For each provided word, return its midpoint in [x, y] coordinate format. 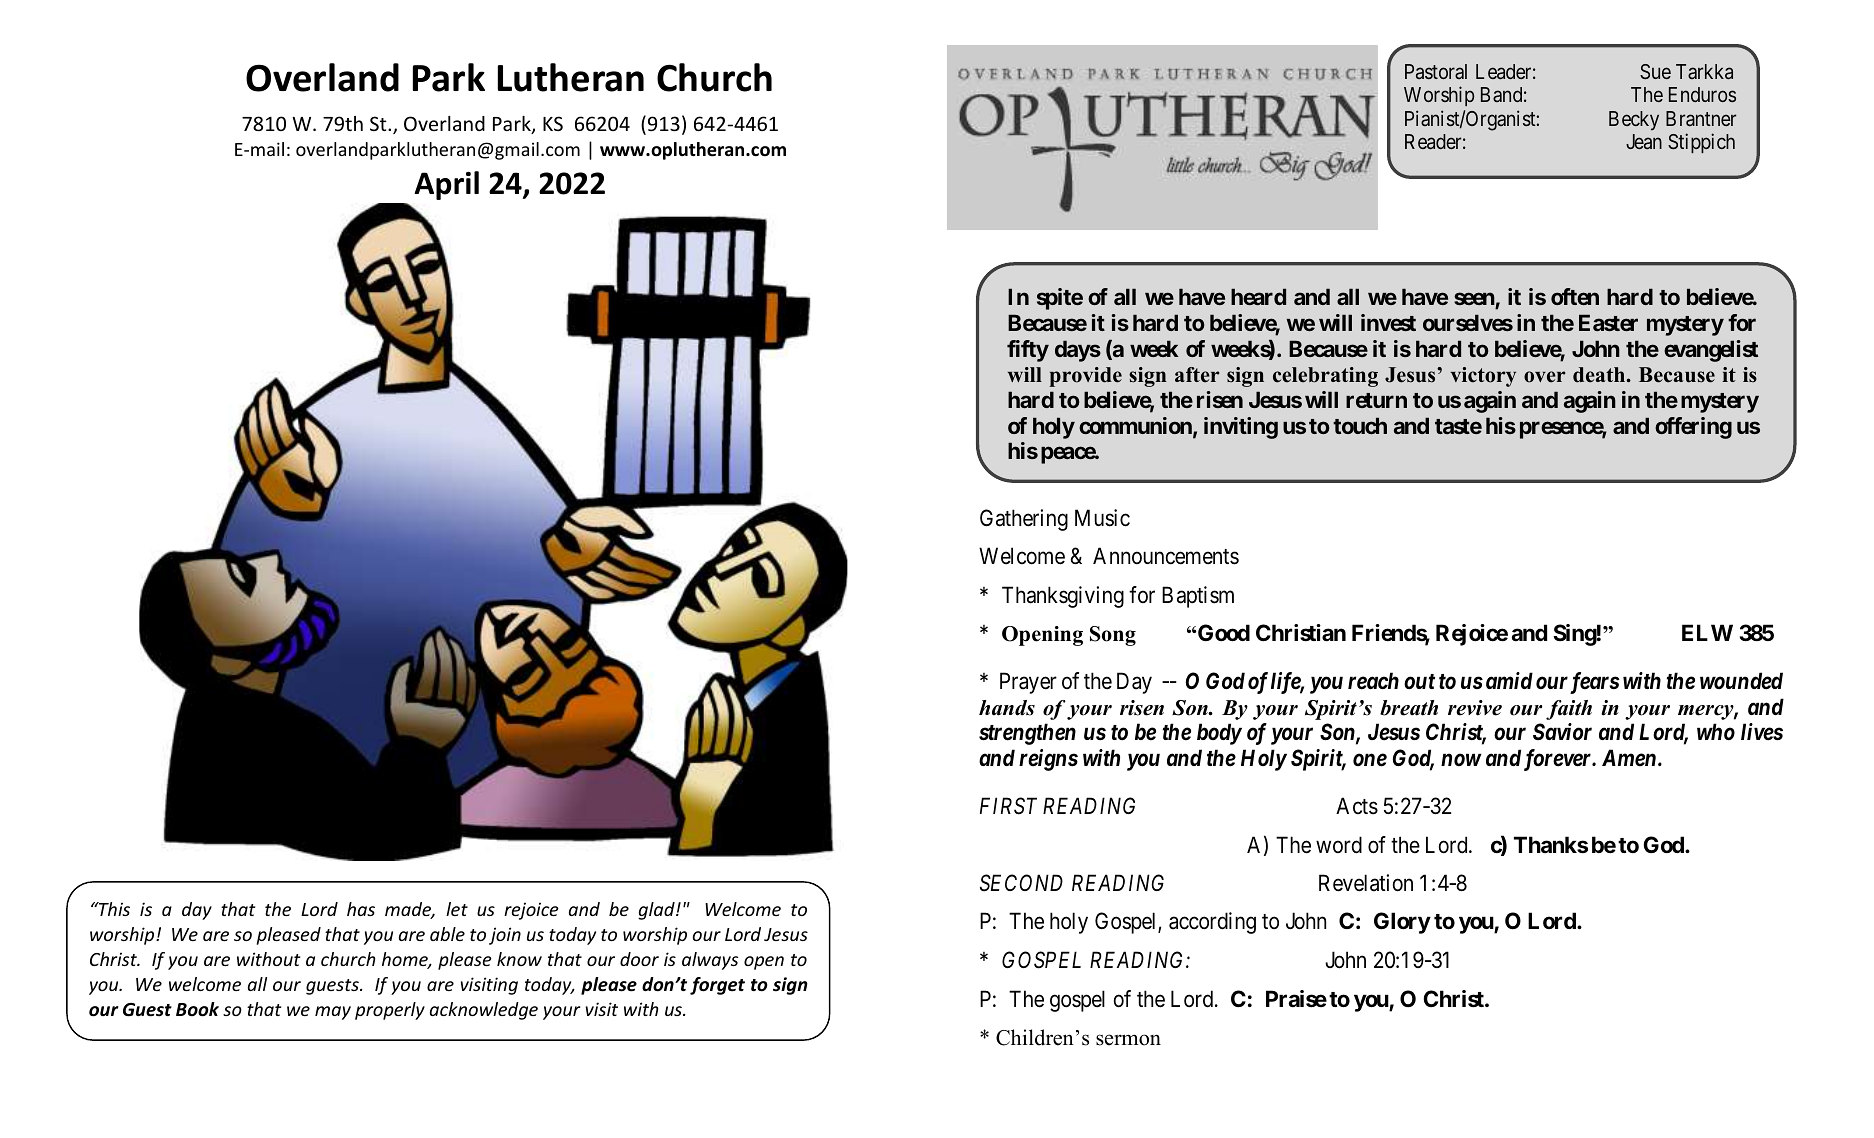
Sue [1655, 71]
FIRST [1008, 806]
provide [1085, 377]
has [361, 909]
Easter [1608, 322]
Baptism [1198, 597]
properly [390, 1011]
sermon [1128, 1040]
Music [1102, 518]
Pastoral [1436, 71]
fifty [1028, 351]
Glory [1402, 923]
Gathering [1024, 520]
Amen [1629, 758]
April [446, 185]
